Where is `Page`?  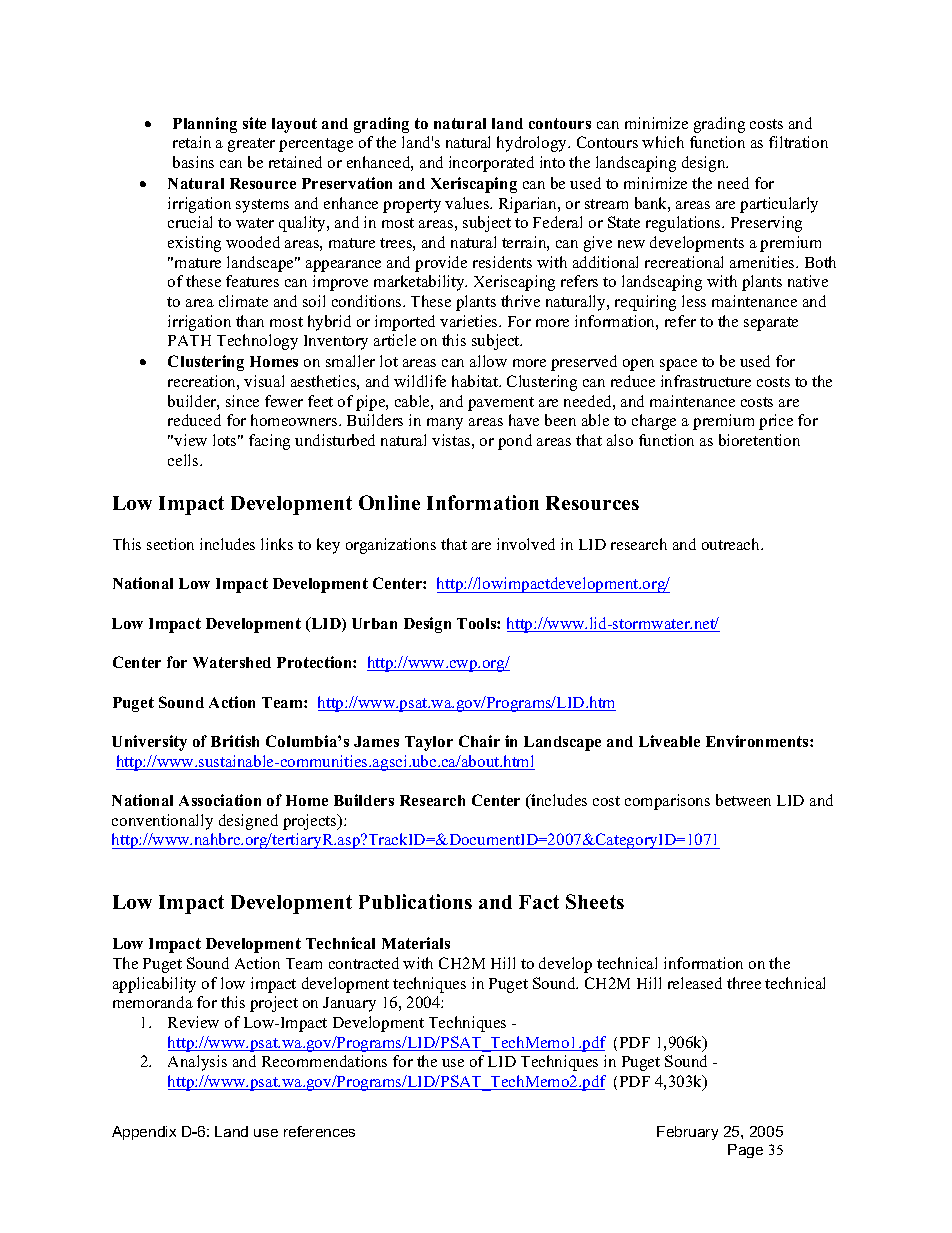 Page is located at coordinates (745, 1151).
